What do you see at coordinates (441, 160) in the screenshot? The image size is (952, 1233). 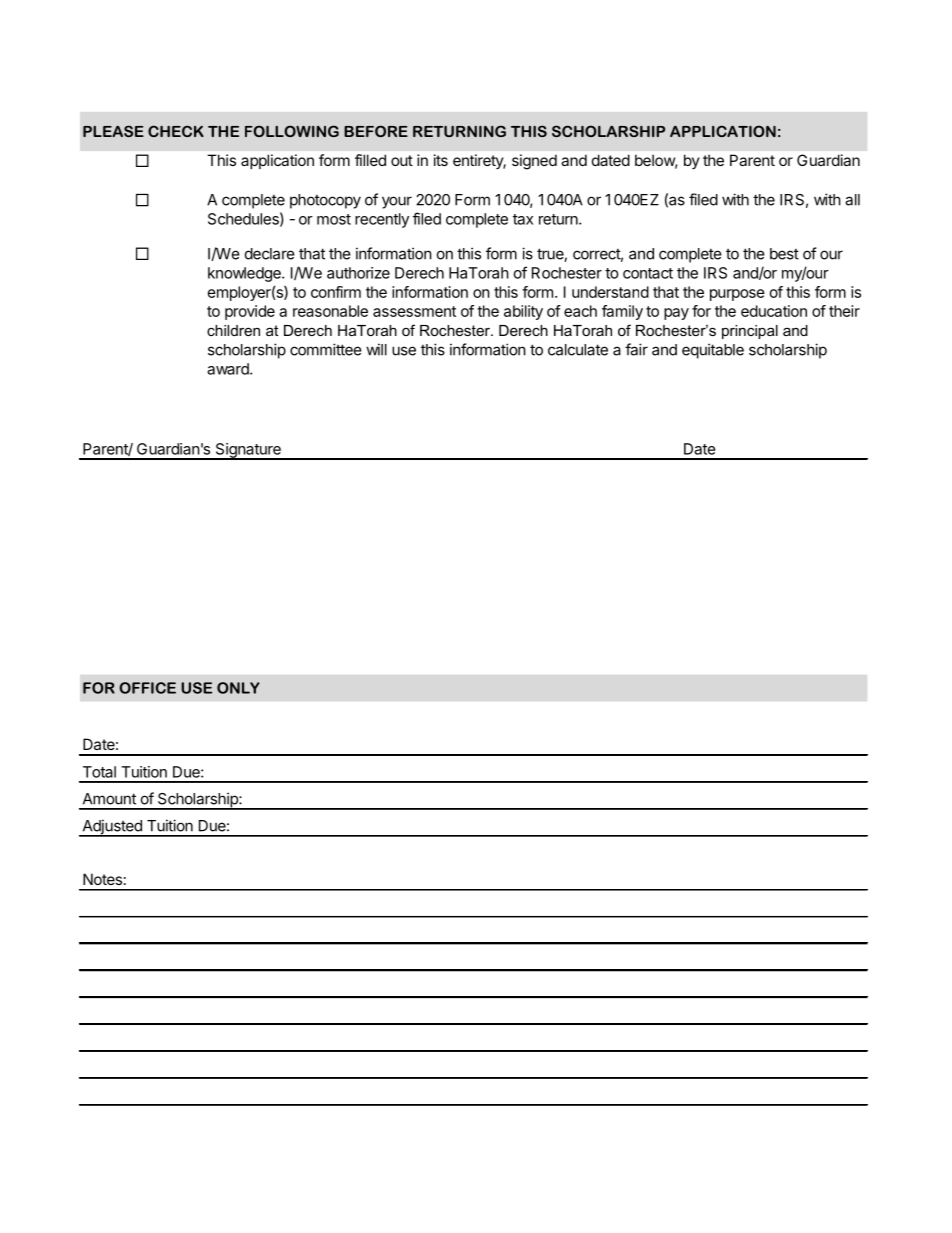 I see `its` at bounding box center [441, 160].
